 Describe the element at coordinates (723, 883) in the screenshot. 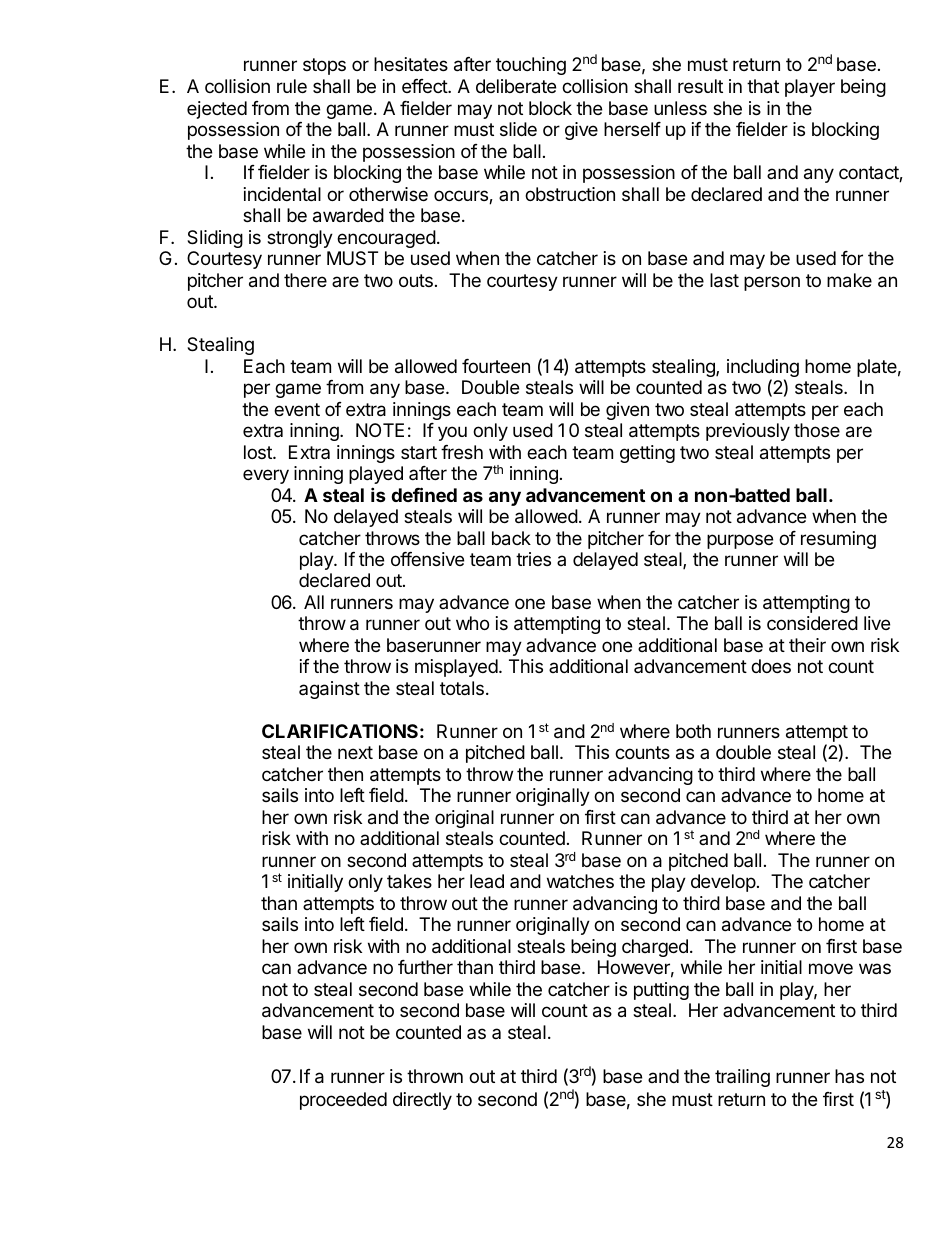

I see `develop` at that location.
